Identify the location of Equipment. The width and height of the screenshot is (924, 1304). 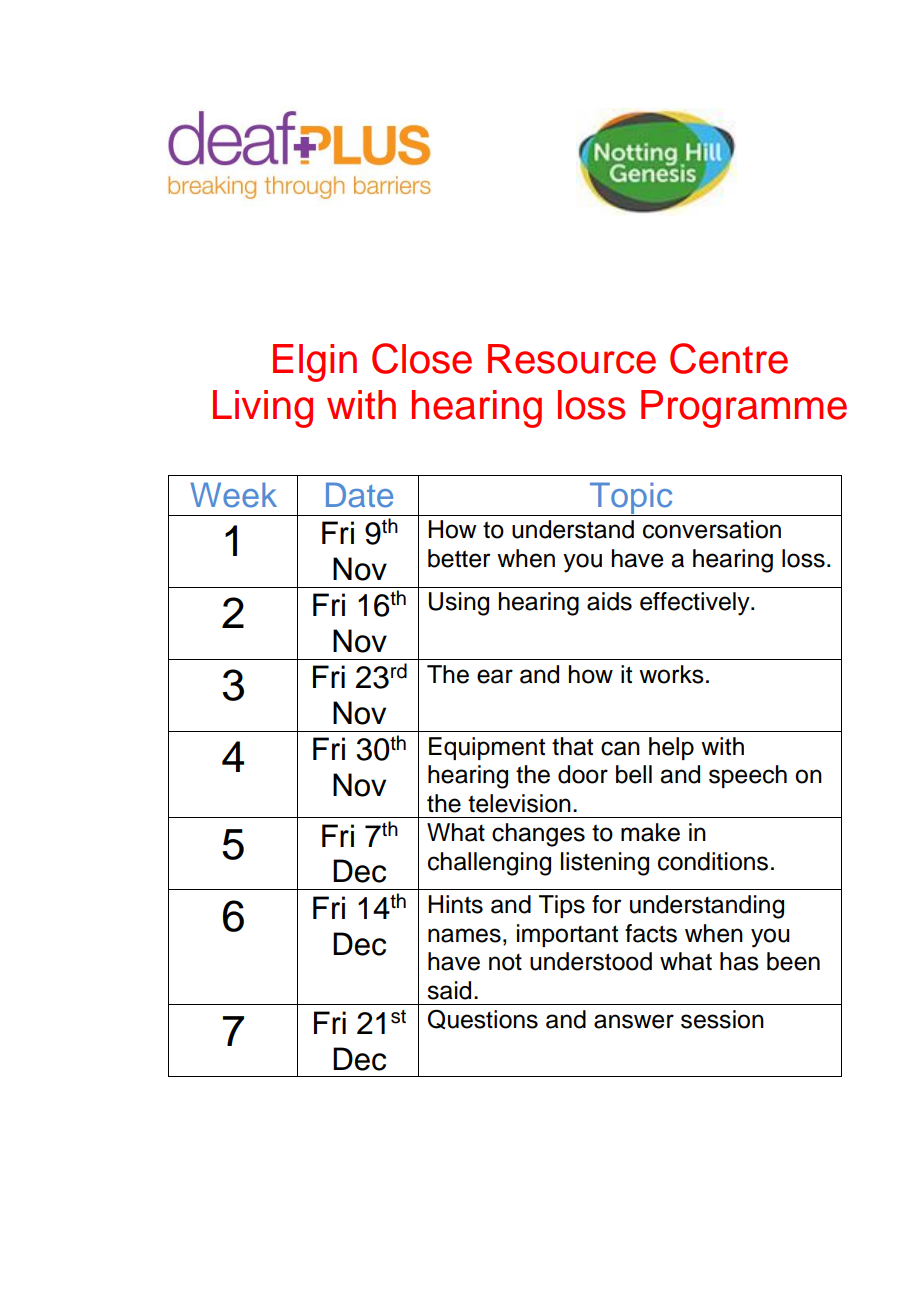
(487, 748).
